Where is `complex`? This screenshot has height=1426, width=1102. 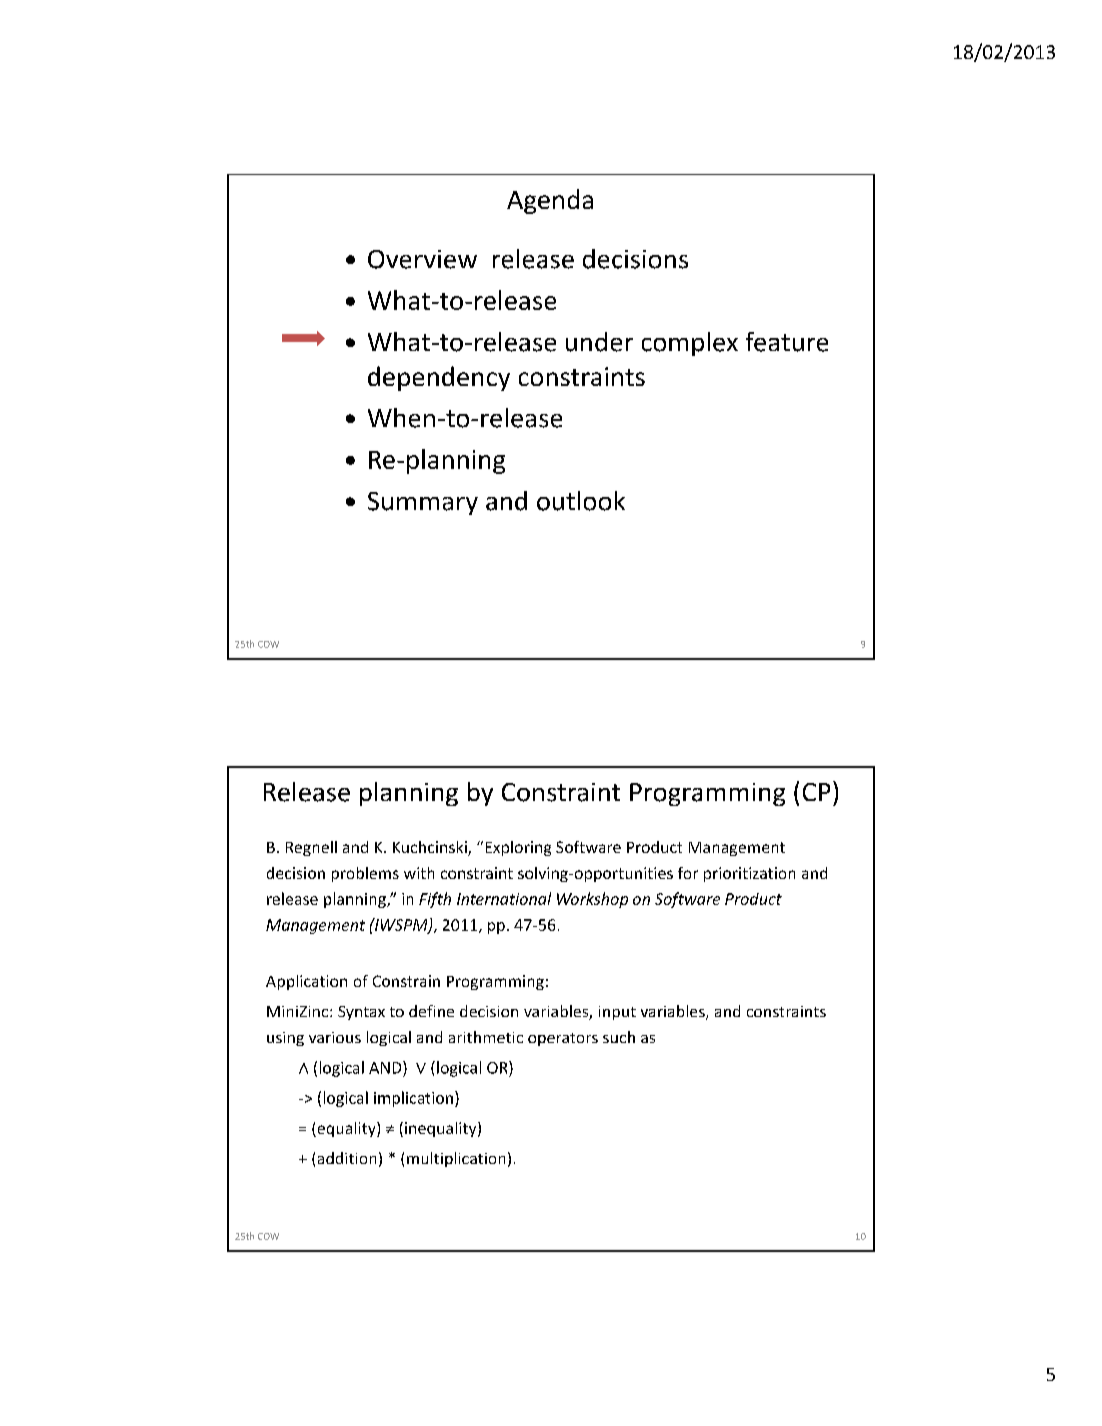
complex is located at coordinates (690, 344).
